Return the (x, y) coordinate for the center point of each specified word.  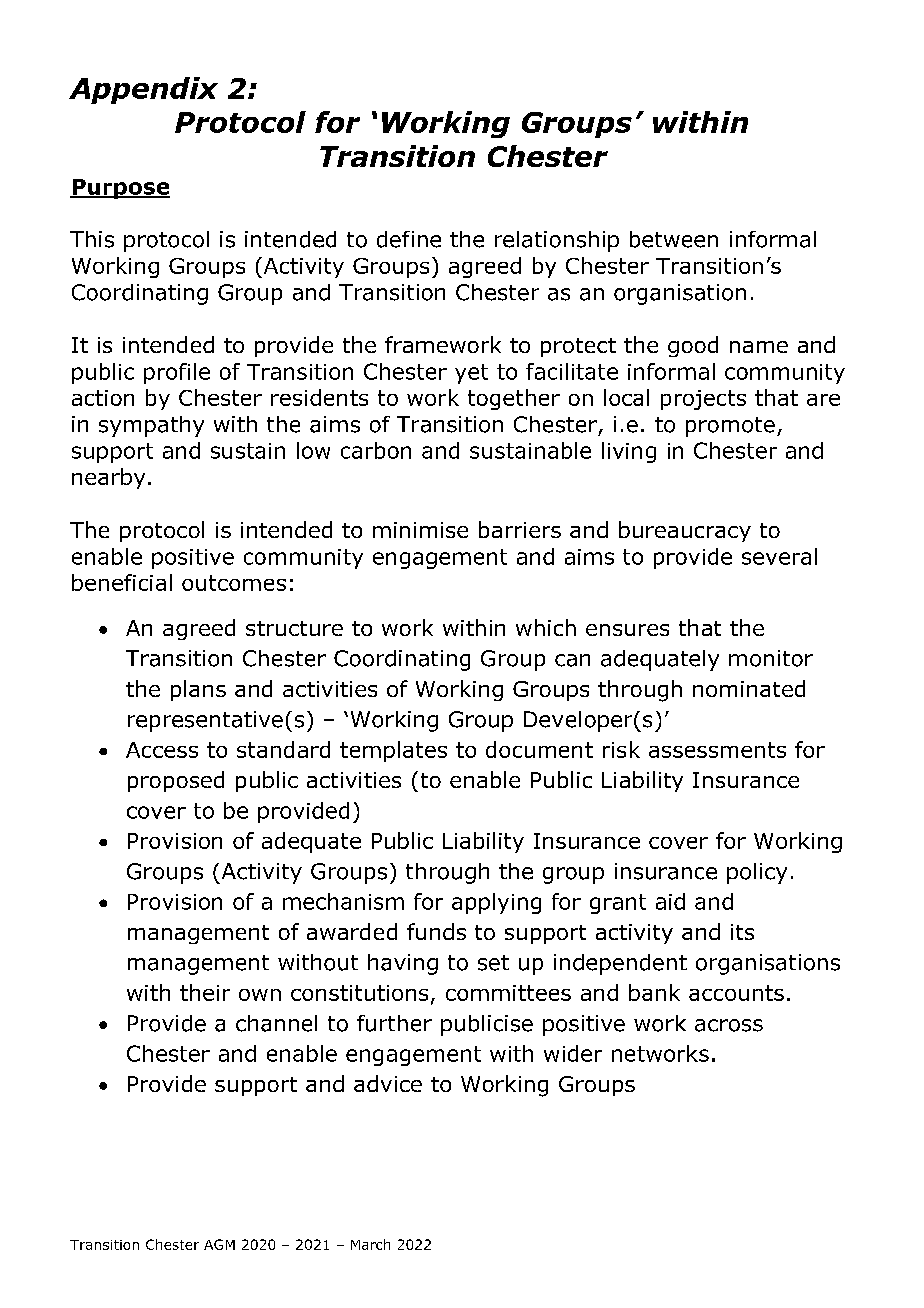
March (370, 1244)
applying (496, 903)
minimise (420, 530)
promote (730, 427)
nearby (108, 478)
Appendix (143, 90)
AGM (219, 1244)
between (674, 239)
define (409, 239)
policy (757, 873)
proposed (176, 781)
